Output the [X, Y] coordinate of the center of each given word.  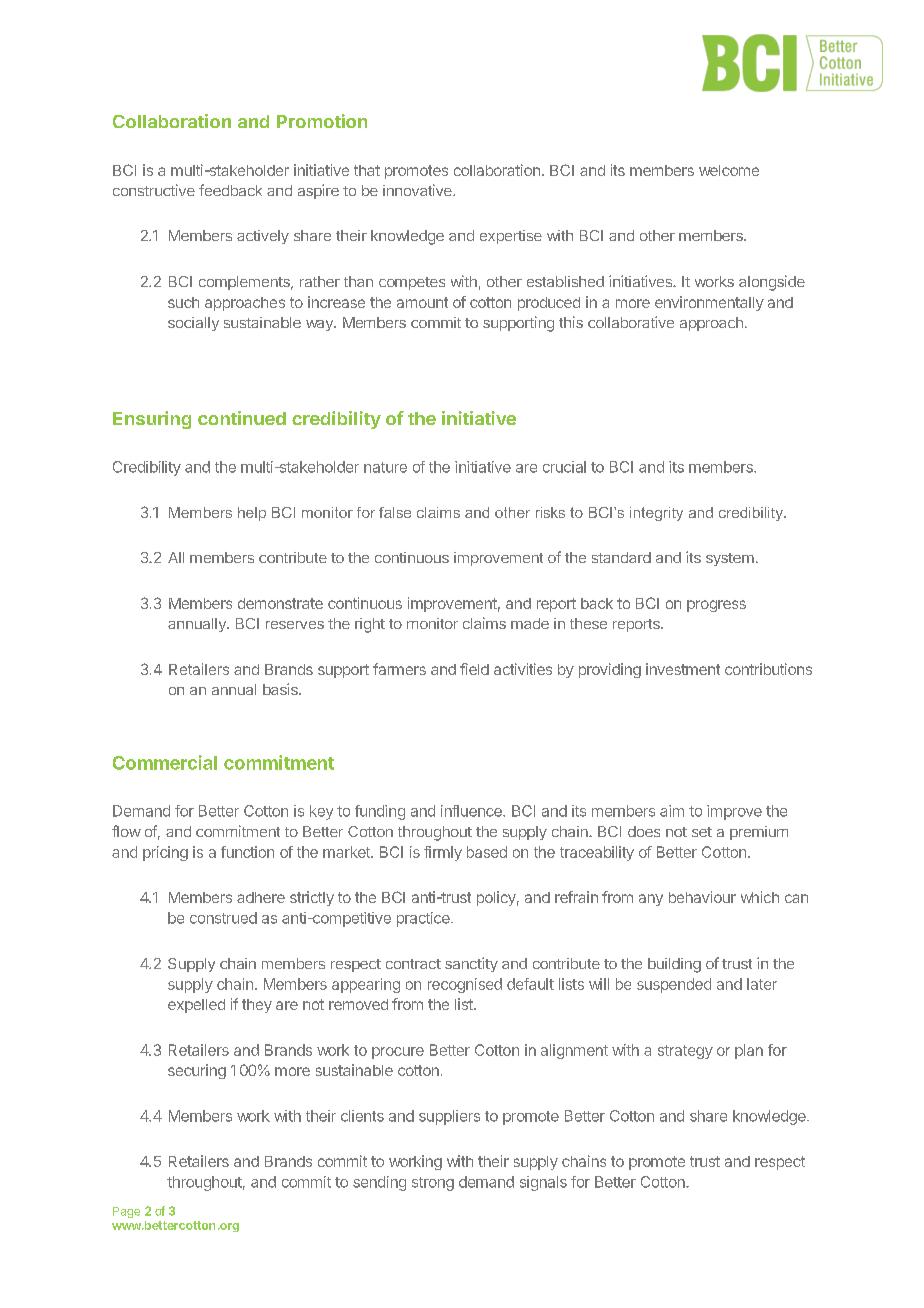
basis [281, 689]
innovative [418, 190]
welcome [729, 170]
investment [683, 669]
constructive [154, 190]
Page [126, 1212]
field [474, 669]
